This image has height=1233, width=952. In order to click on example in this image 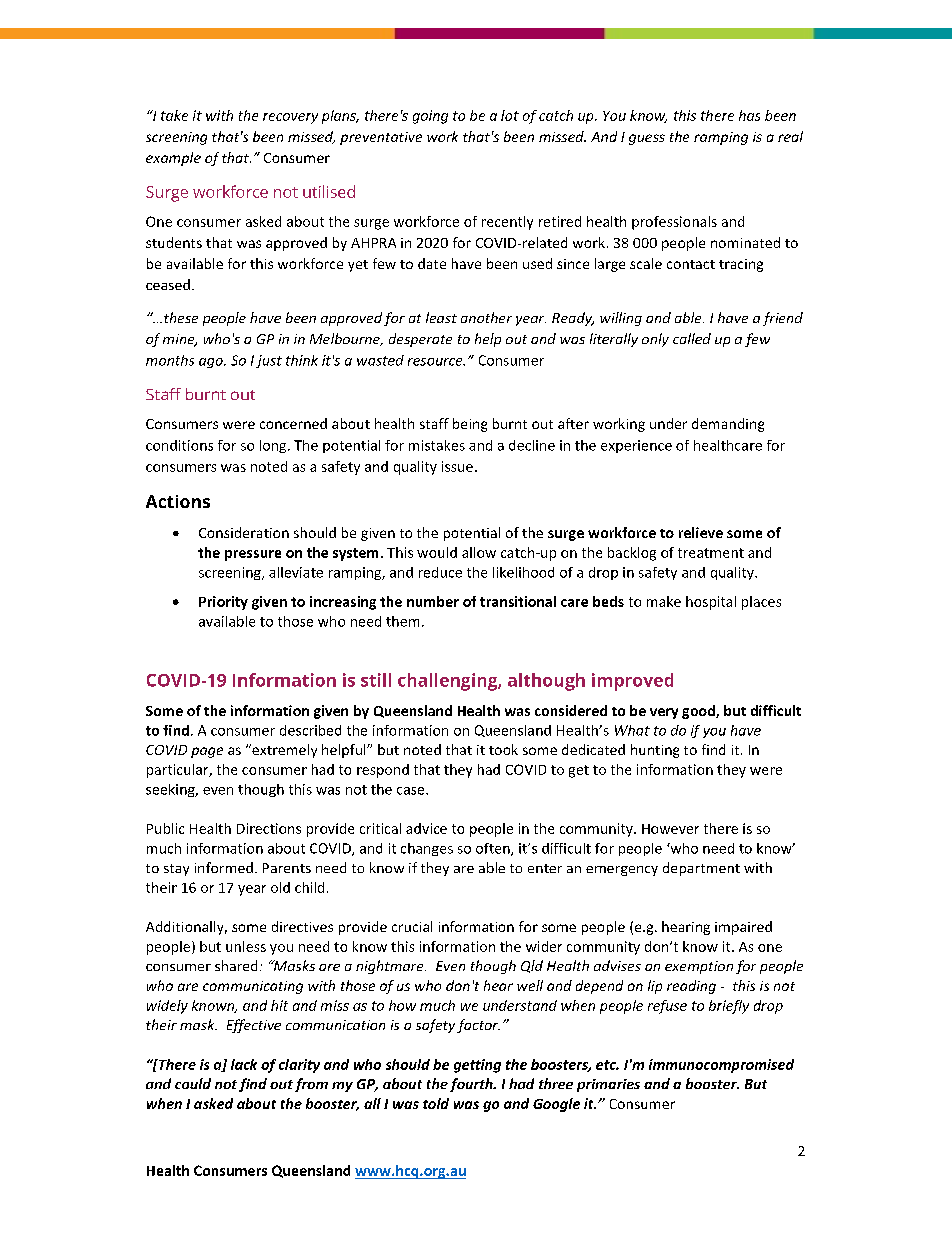, I will do `click(173, 159)`.
